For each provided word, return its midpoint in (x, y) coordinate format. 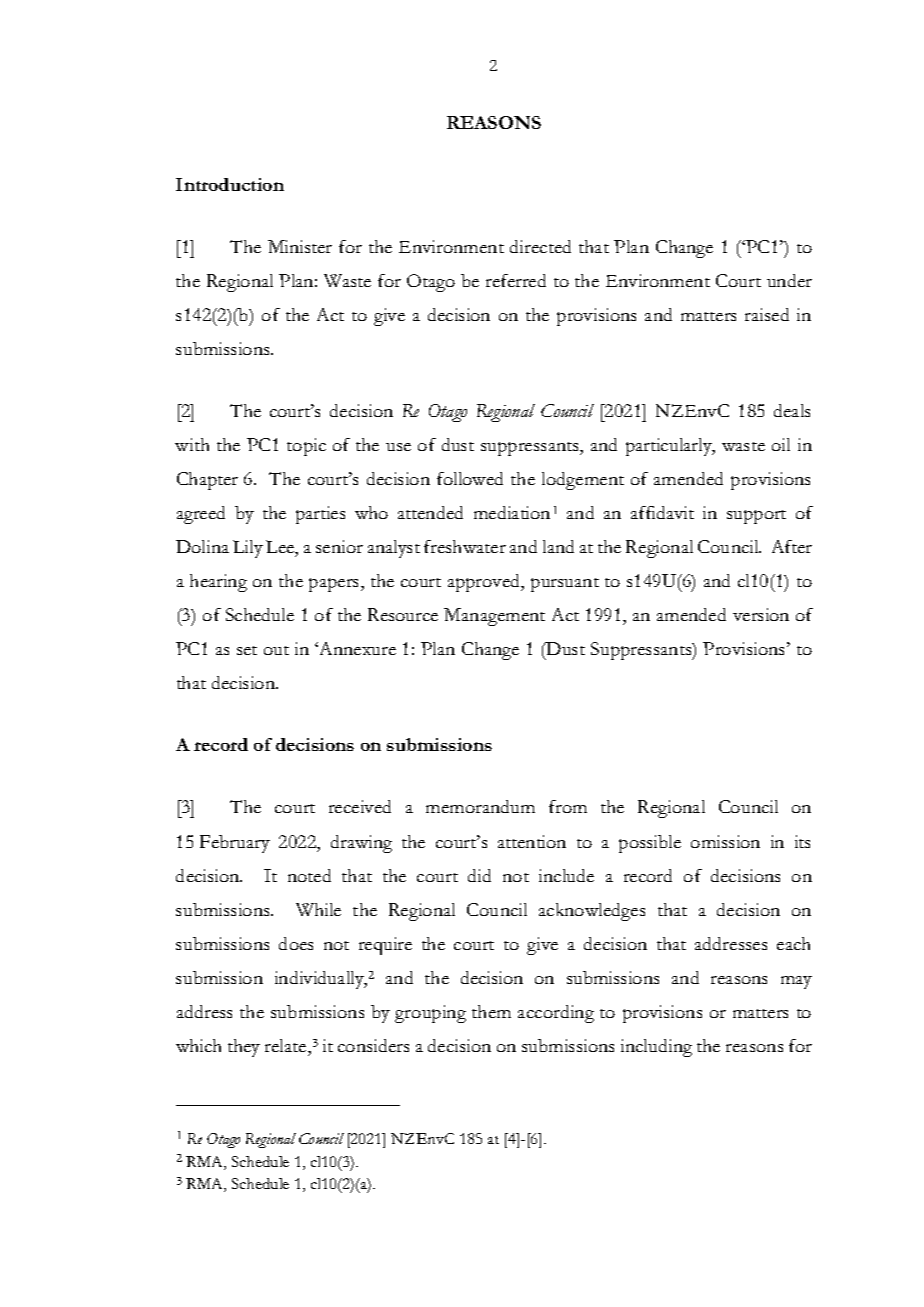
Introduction (230, 184)
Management (494, 617)
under (789, 280)
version (761, 614)
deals (792, 410)
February (235, 844)
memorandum (480, 806)
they (244, 1048)
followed (470, 478)
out (276, 650)
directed (540, 246)
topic (306, 447)
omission (725, 841)
